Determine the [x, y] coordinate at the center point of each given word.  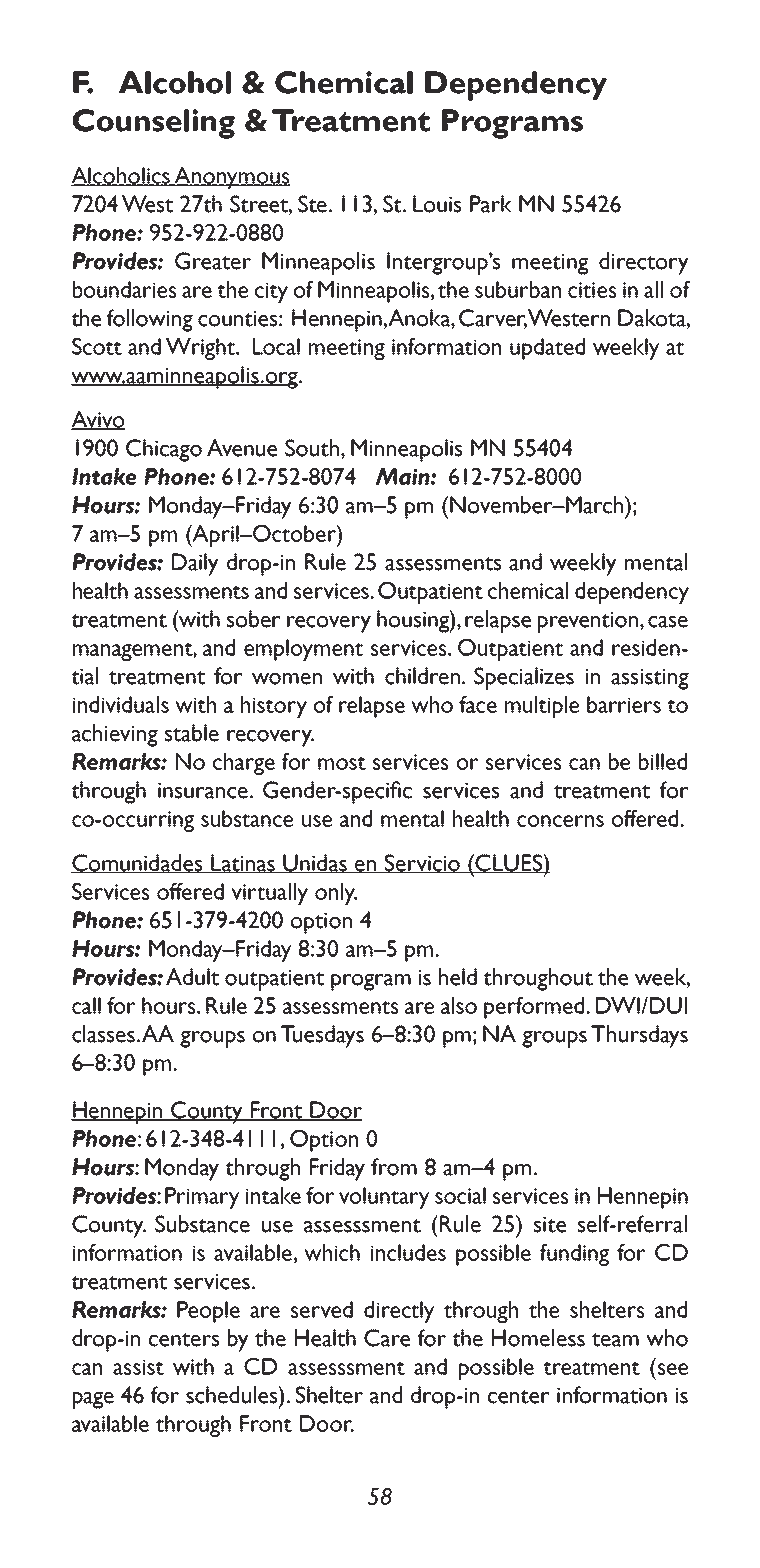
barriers [624, 704]
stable [192, 733]
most [342, 763]
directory [644, 263]
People [208, 1312]
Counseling [153, 124]
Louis [437, 204]
